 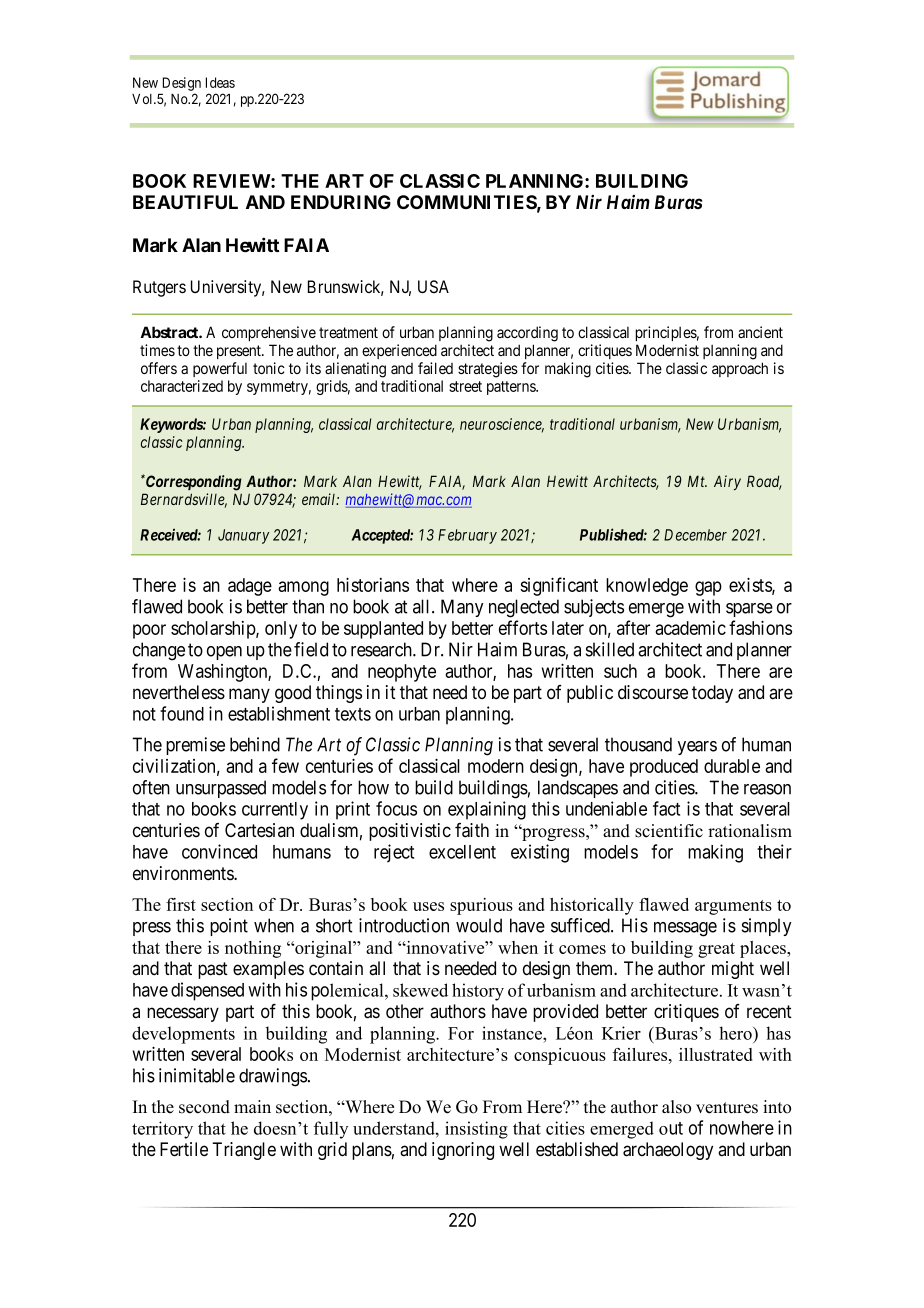 I want to click on neuroscience, so click(x=502, y=425).
